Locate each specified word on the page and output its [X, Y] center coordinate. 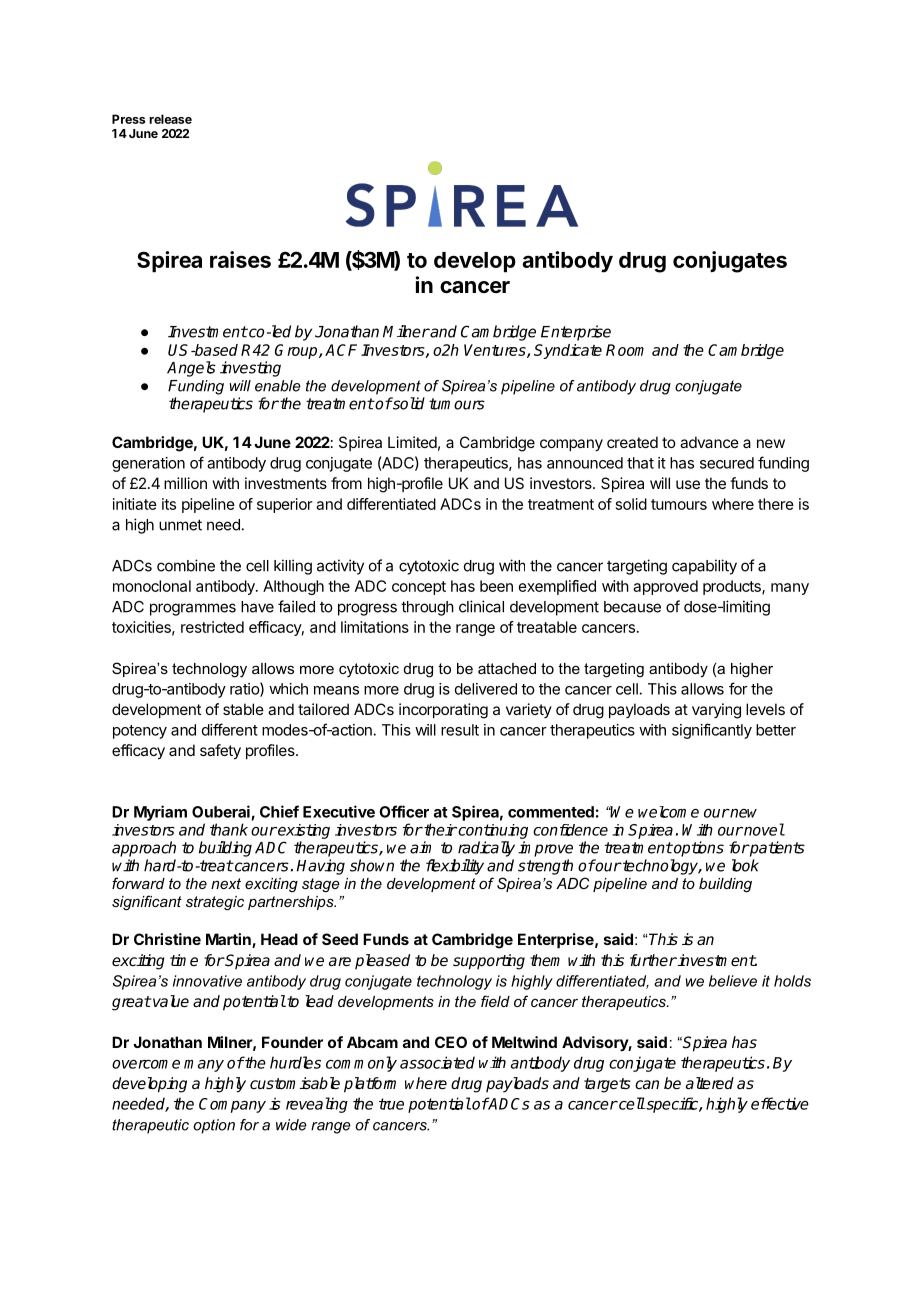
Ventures [496, 351]
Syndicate [568, 351]
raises [240, 259]
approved [665, 587]
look [745, 865]
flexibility [455, 867]
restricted [212, 627]
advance [709, 442]
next [226, 883]
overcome [146, 1064]
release [170, 119]
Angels [191, 369]
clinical [481, 606]
